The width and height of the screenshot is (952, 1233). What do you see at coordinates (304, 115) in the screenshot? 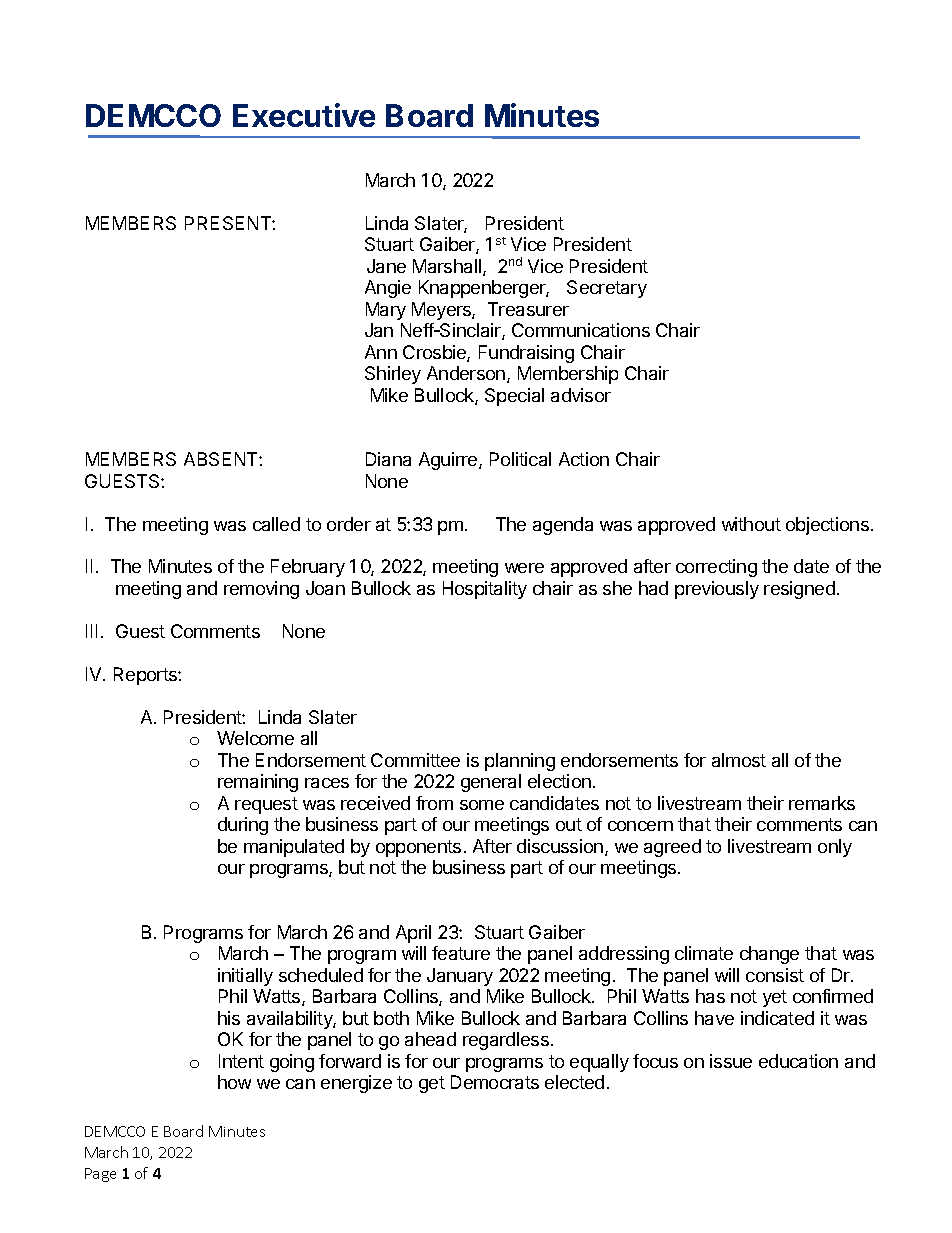
I see `Executive` at bounding box center [304, 115].
